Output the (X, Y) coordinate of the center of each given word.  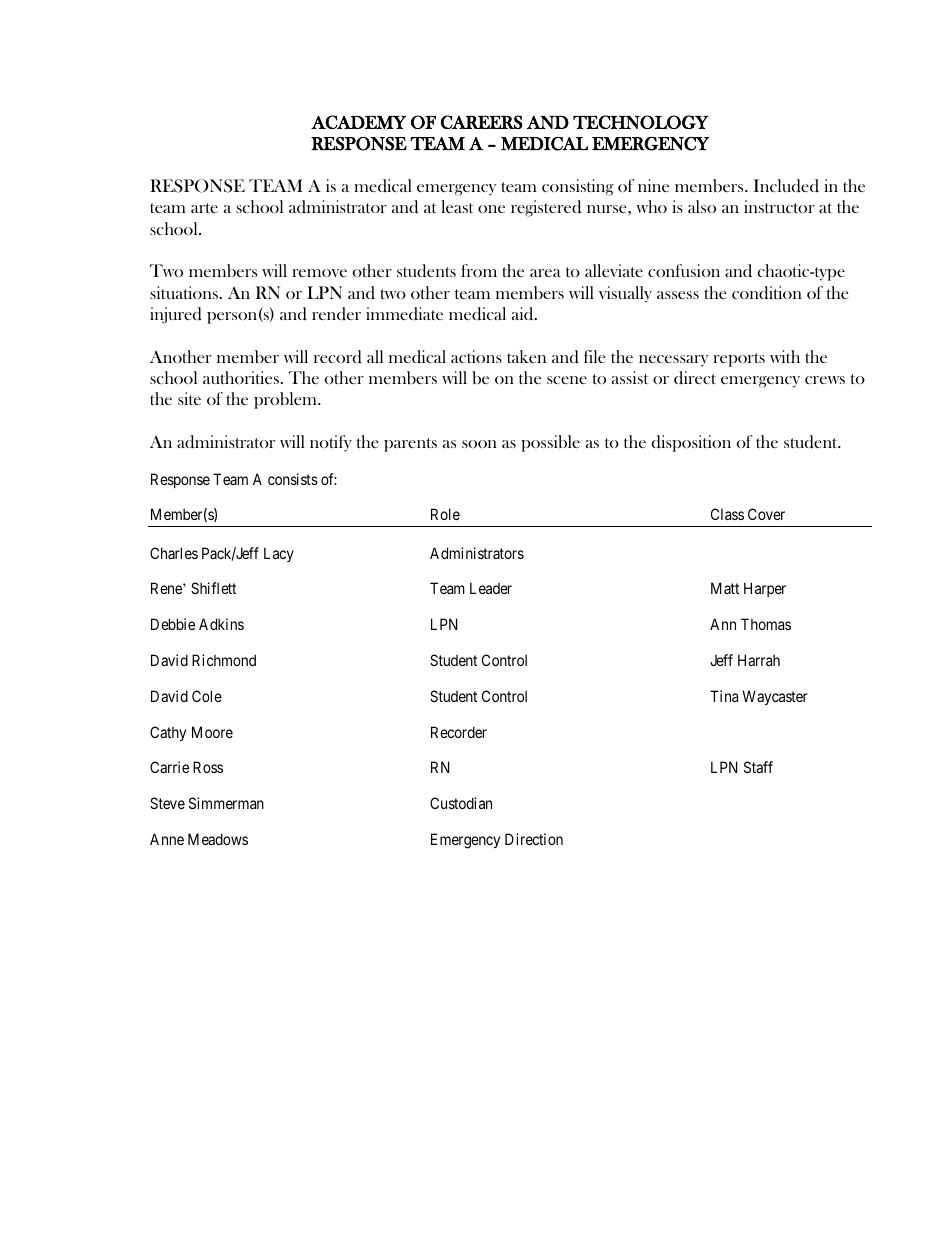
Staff (758, 767)
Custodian (461, 803)
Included (786, 186)
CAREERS (482, 122)
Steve (167, 803)
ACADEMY (358, 122)
